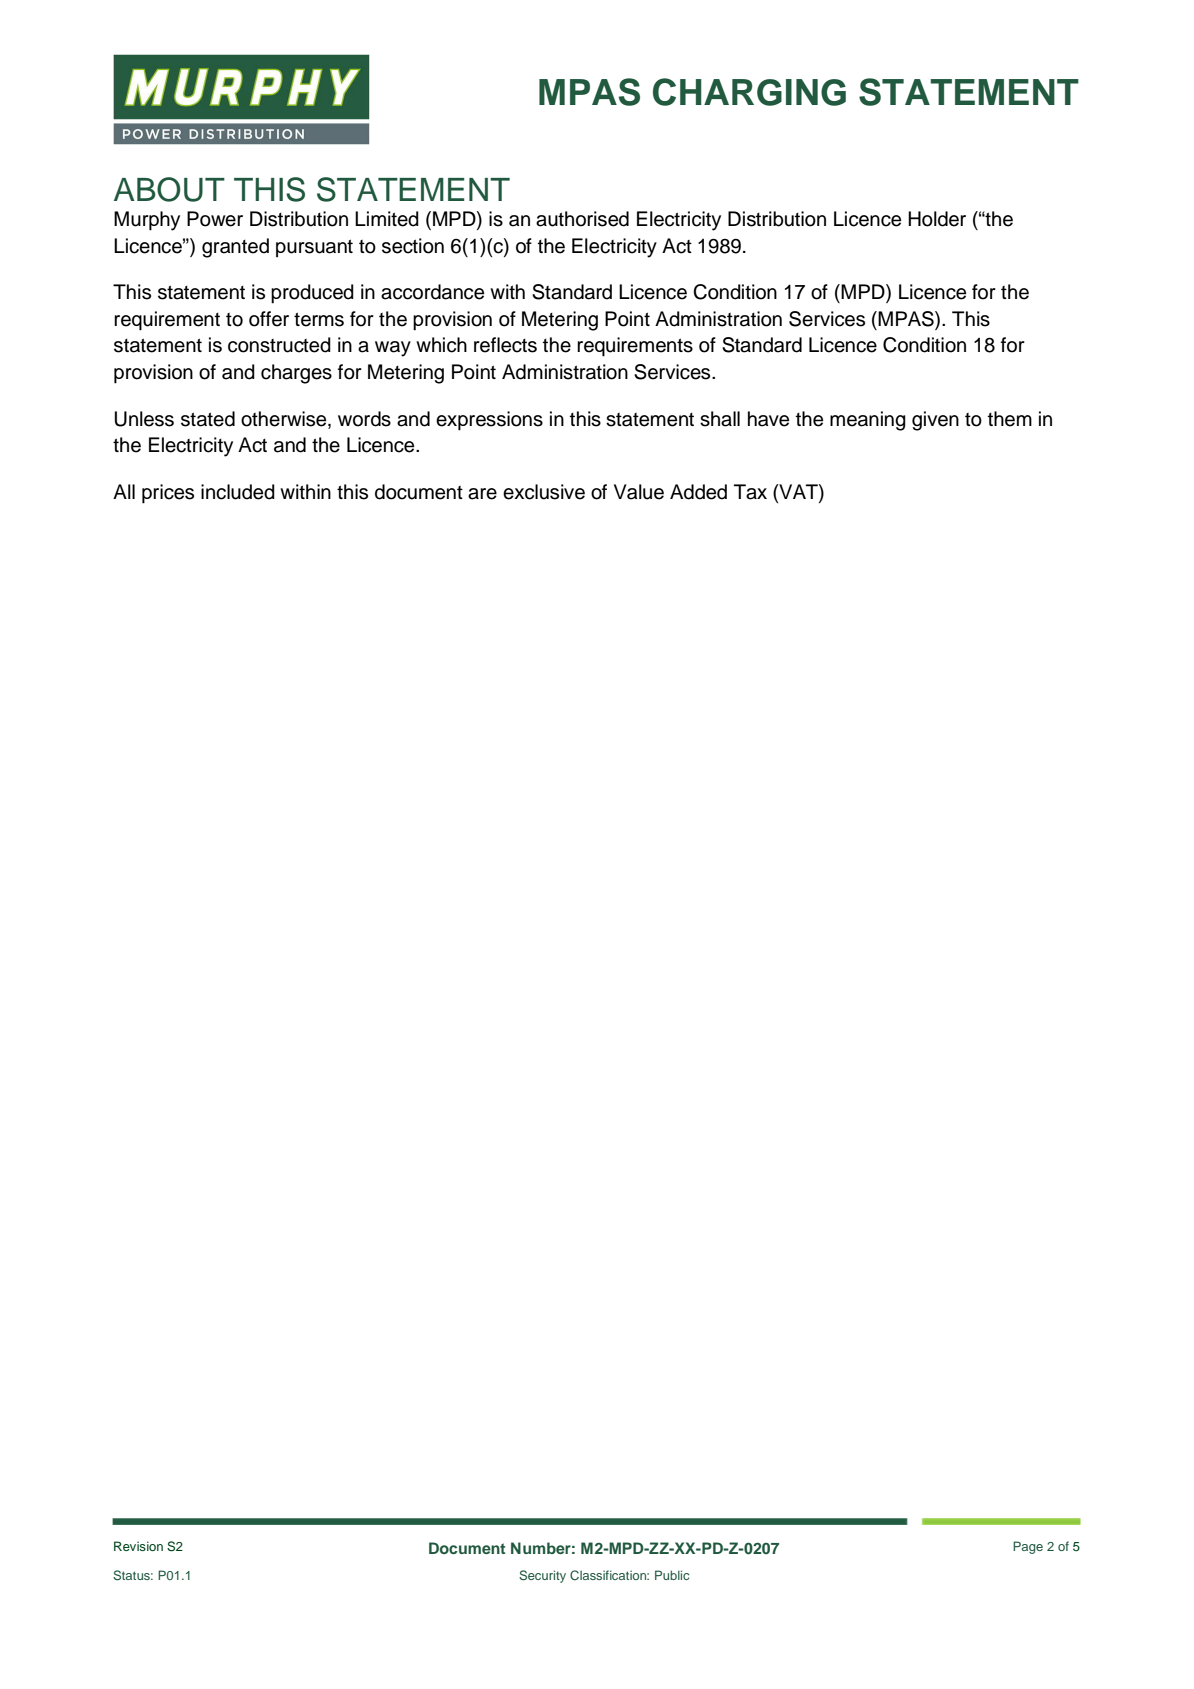 The height and width of the image is (1689, 1194). What do you see at coordinates (168, 494) in the image?
I see `prices` at bounding box center [168, 494].
